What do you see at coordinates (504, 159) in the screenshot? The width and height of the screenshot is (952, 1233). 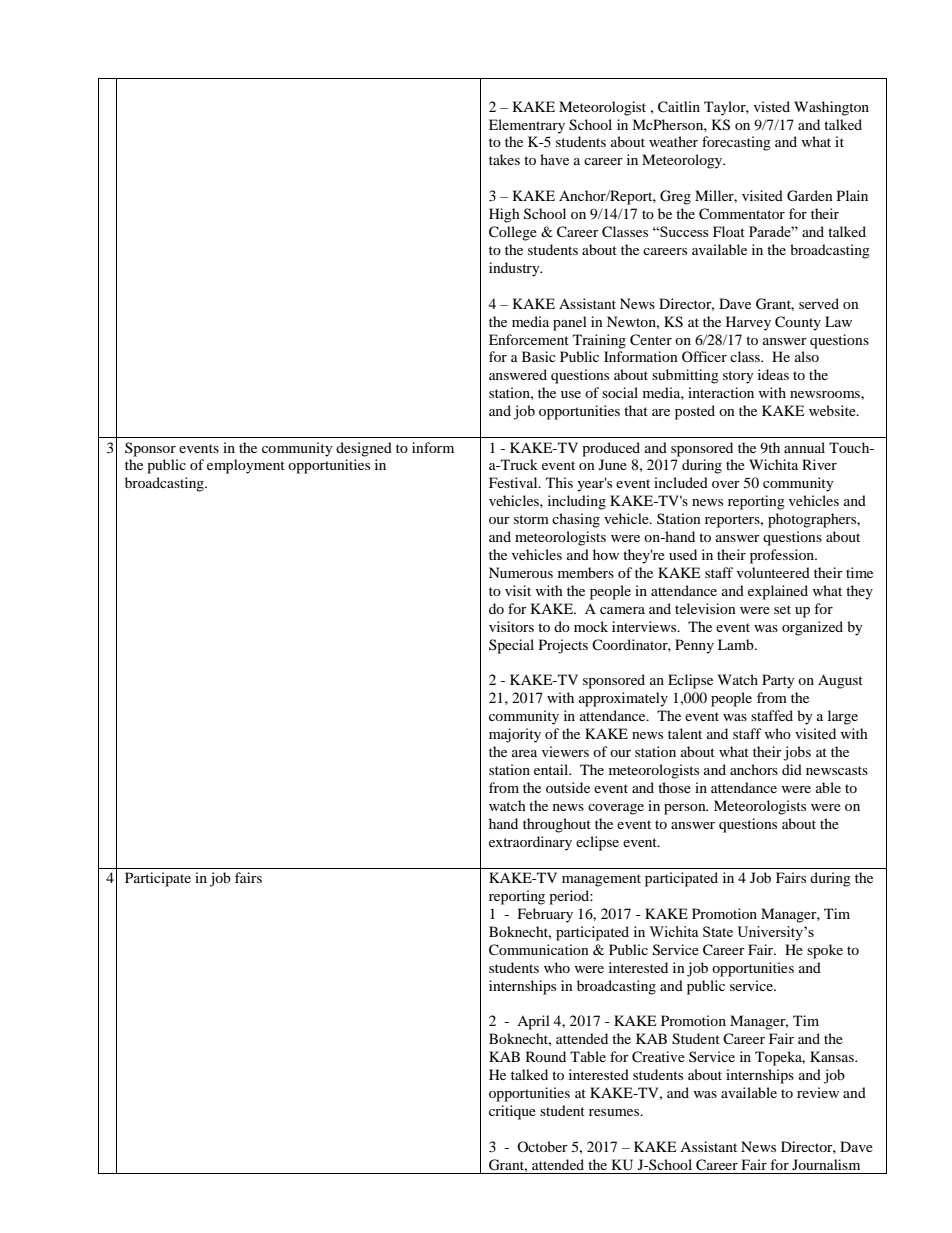 I see `takes` at bounding box center [504, 159].
